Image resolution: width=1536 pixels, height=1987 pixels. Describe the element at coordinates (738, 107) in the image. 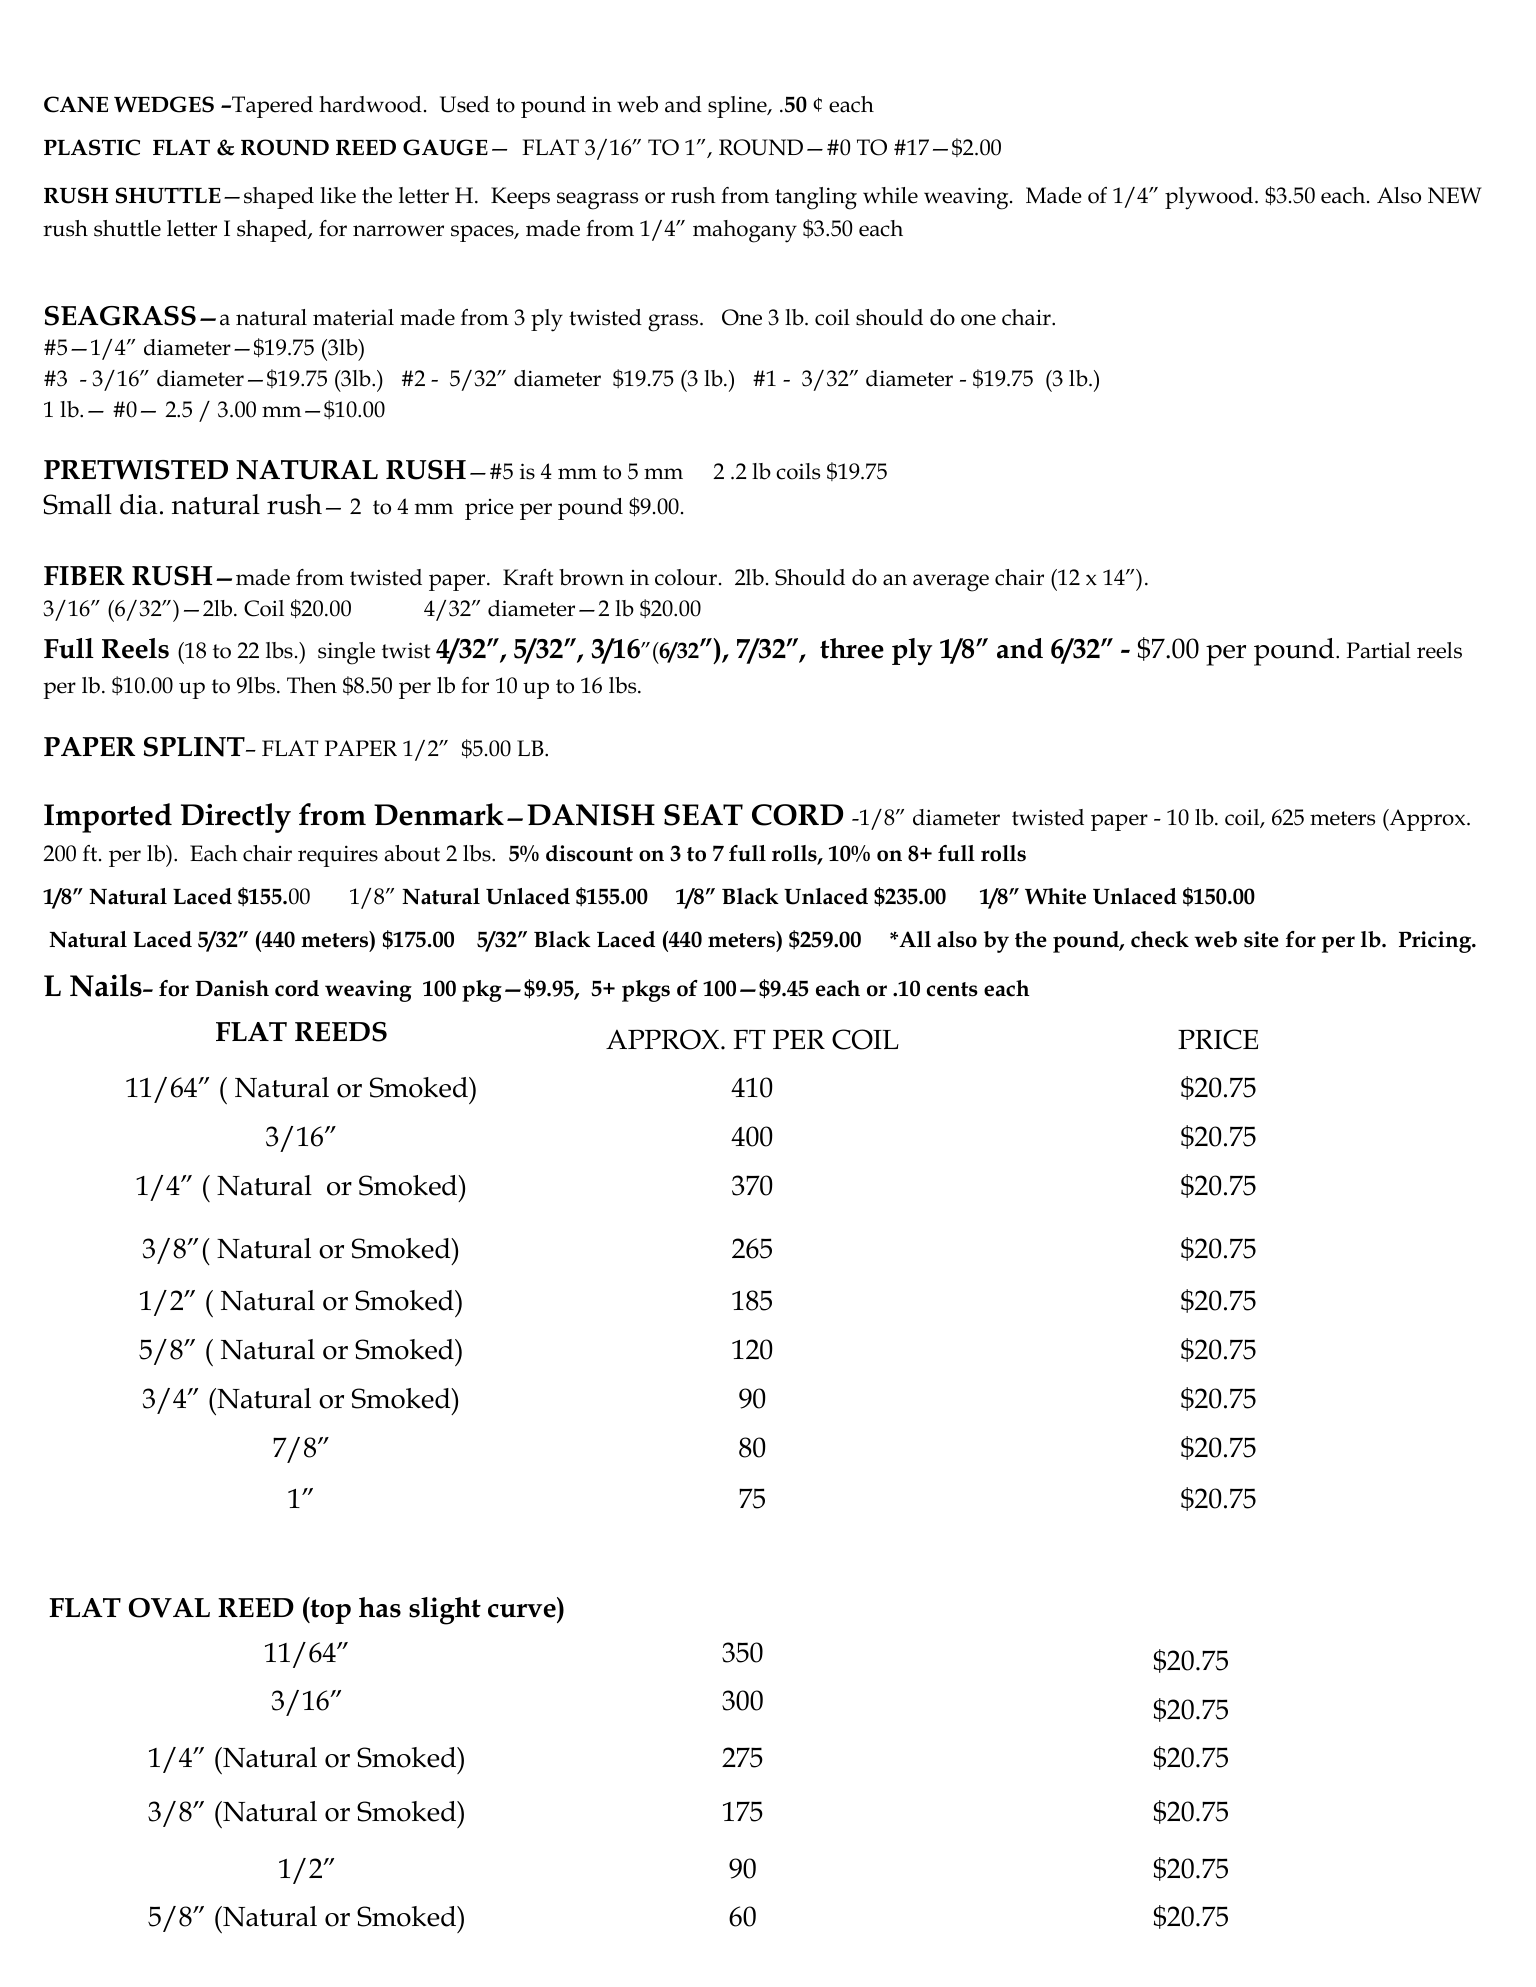

I see `spline` at that location.
